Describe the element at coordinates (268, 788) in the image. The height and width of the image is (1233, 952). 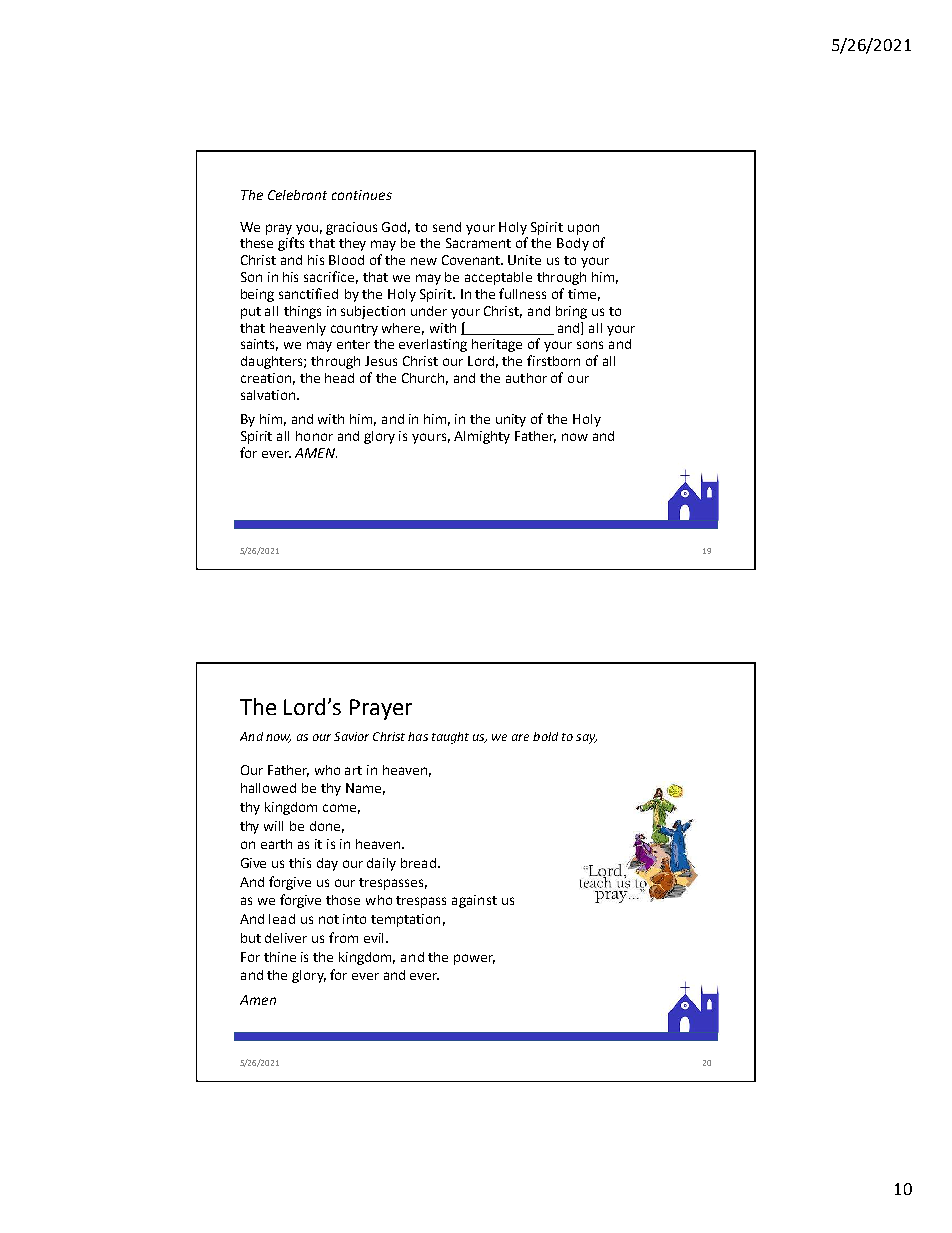
I see `hallowed` at that location.
